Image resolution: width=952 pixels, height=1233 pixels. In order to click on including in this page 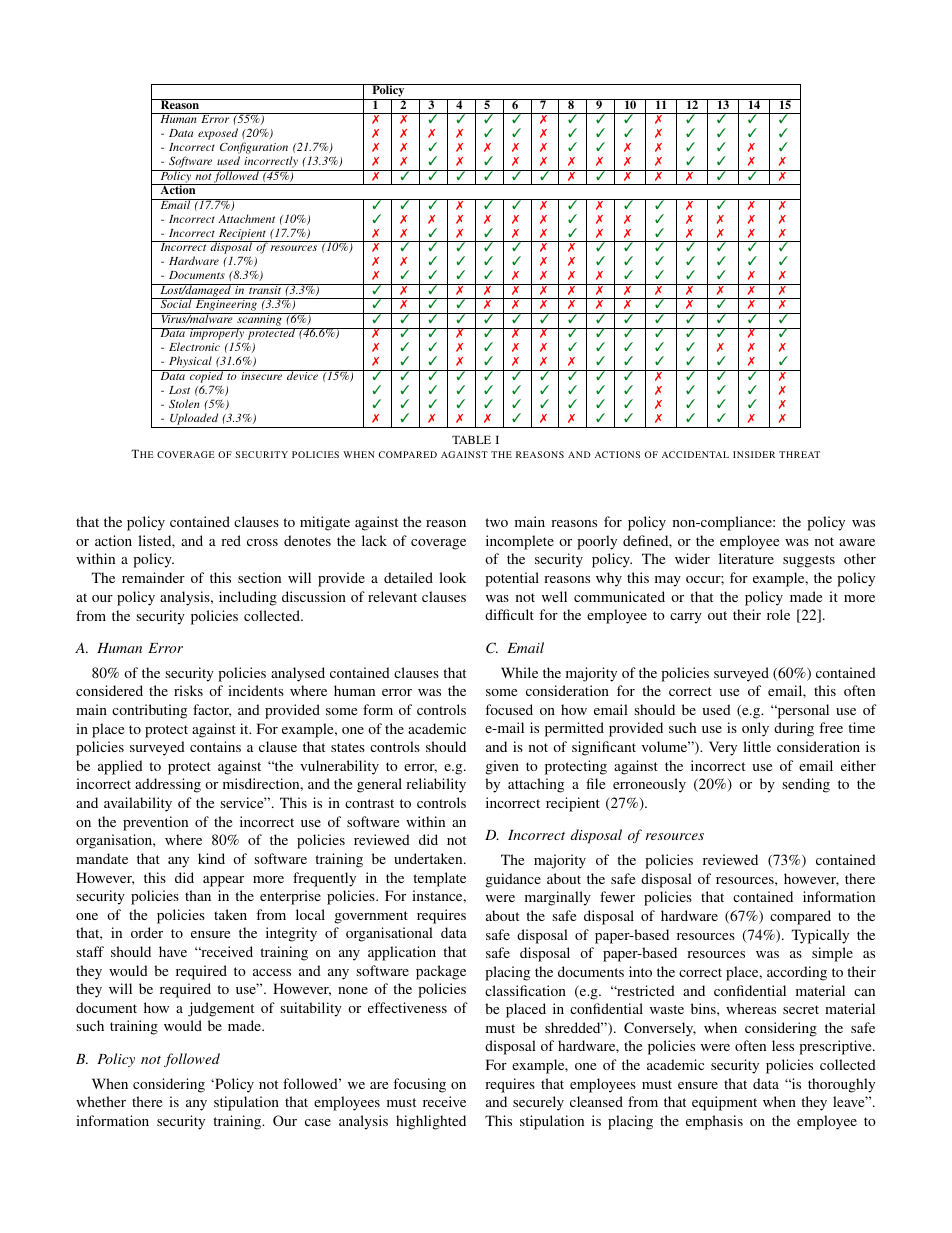, I will do `click(248, 598)`.
